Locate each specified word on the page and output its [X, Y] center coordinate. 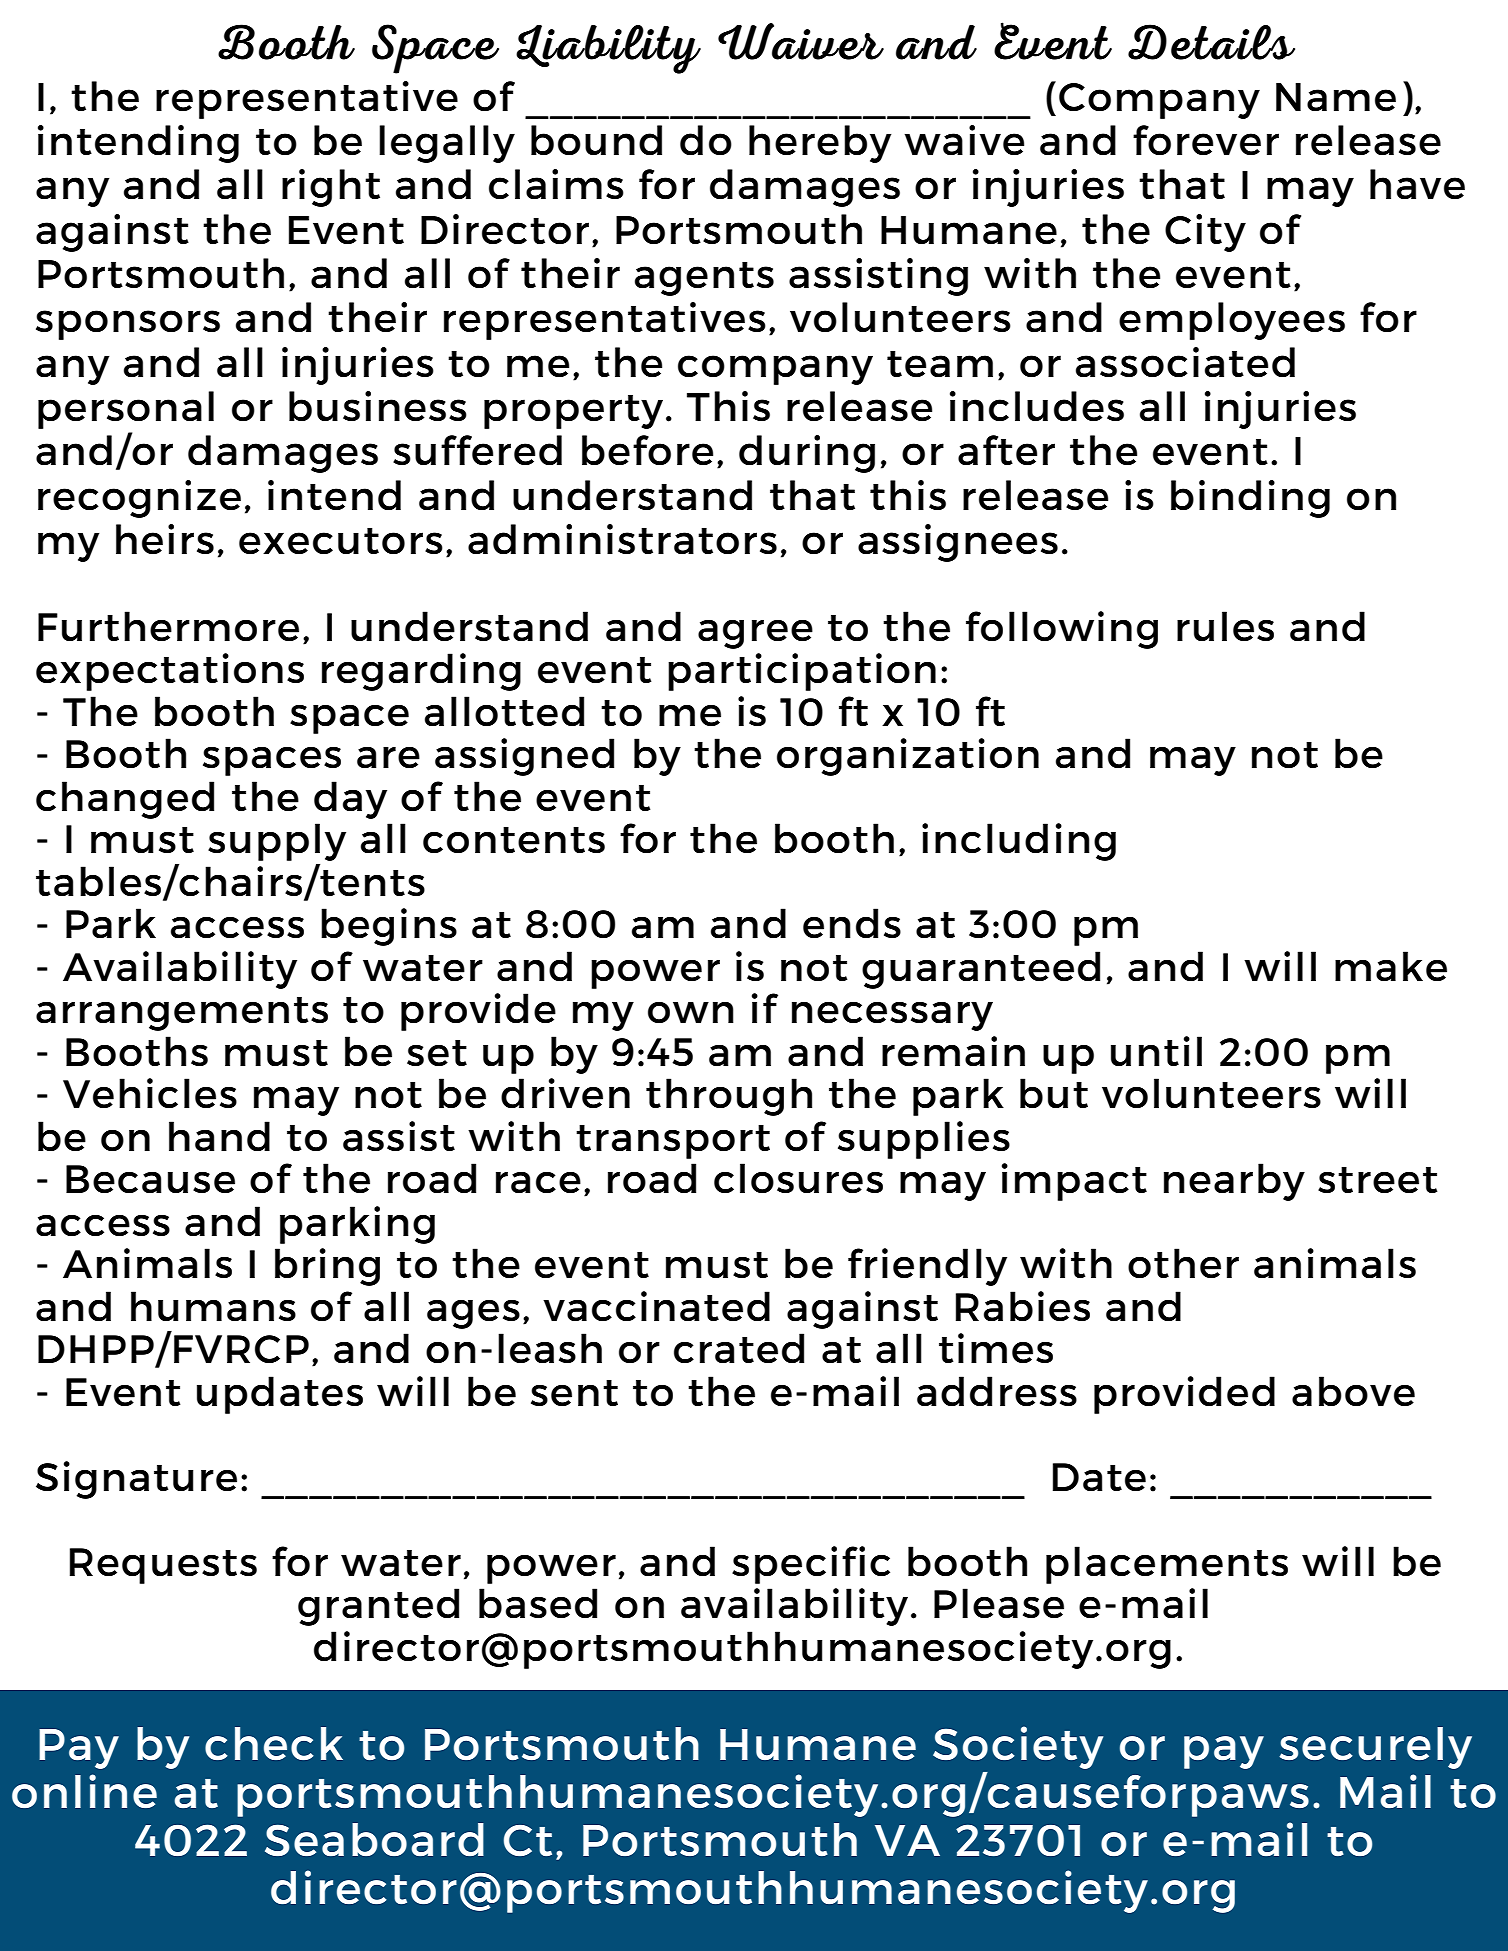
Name [1336, 97]
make [1391, 966]
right [331, 188]
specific [811, 1565]
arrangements [182, 1014]
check [274, 1743]
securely [1375, 1748]
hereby [820, 144]
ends [852, 923]
